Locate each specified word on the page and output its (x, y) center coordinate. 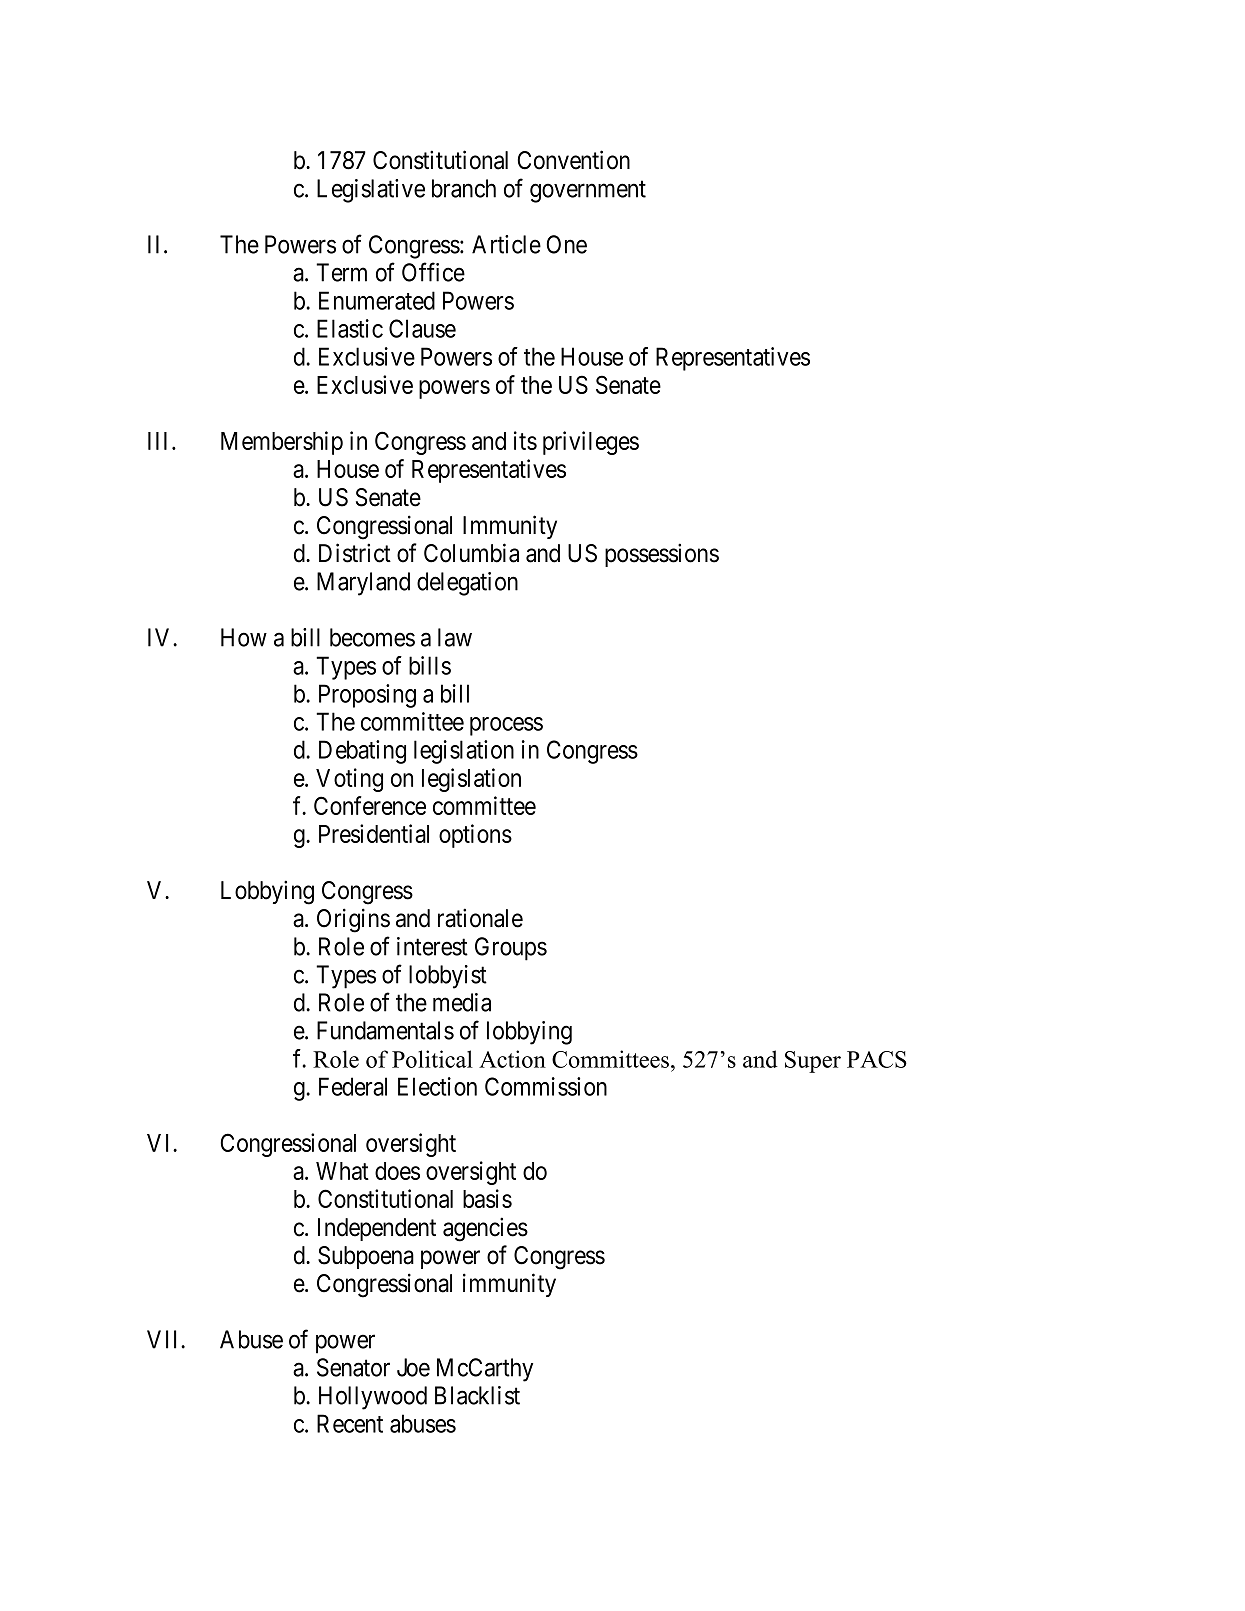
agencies (485, 1229)
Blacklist (477, 1395)
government (588, 192)
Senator (353, 1367)
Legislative (371, 191)
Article (506, 244)
